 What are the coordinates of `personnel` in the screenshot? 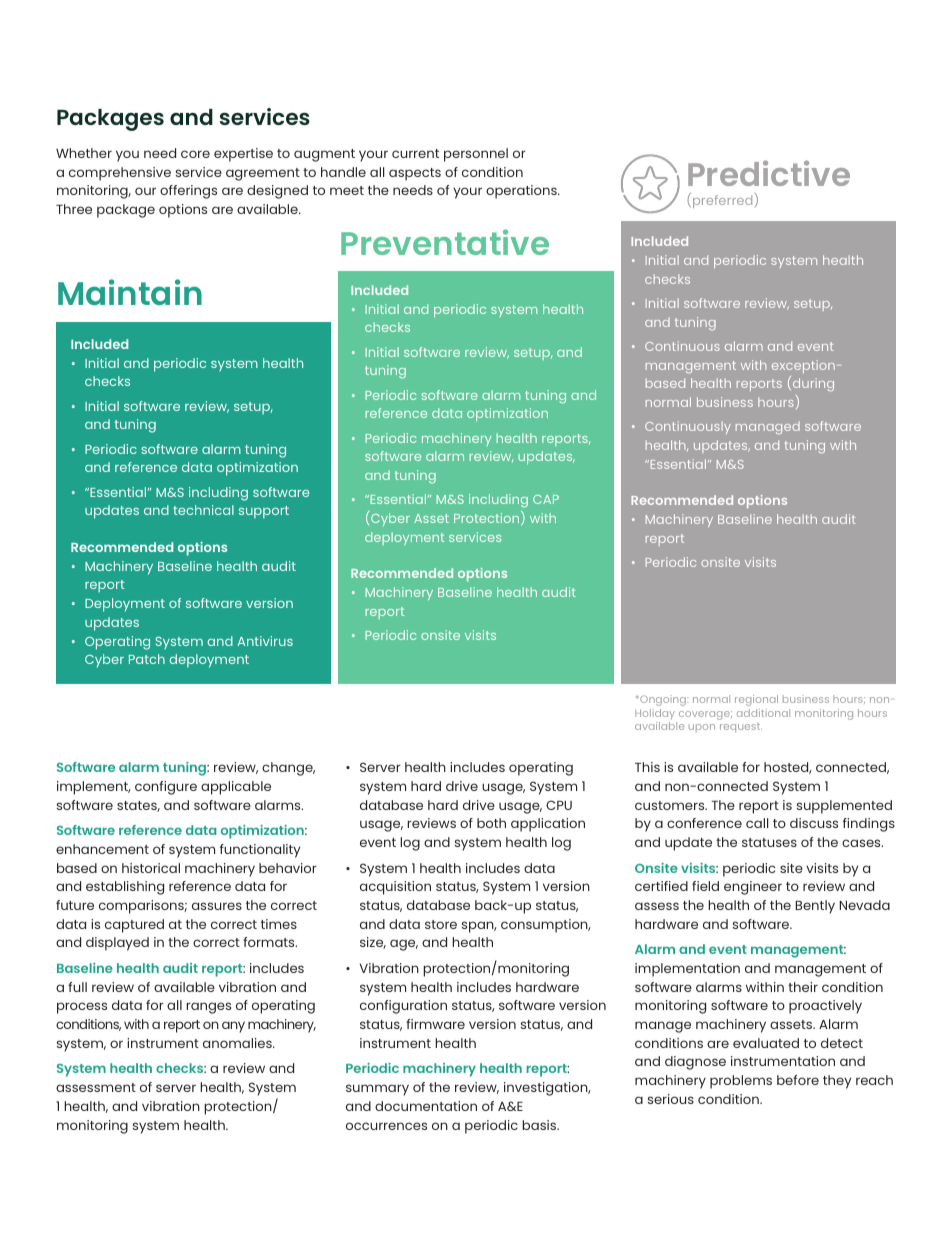 It's located at (476, 155).
